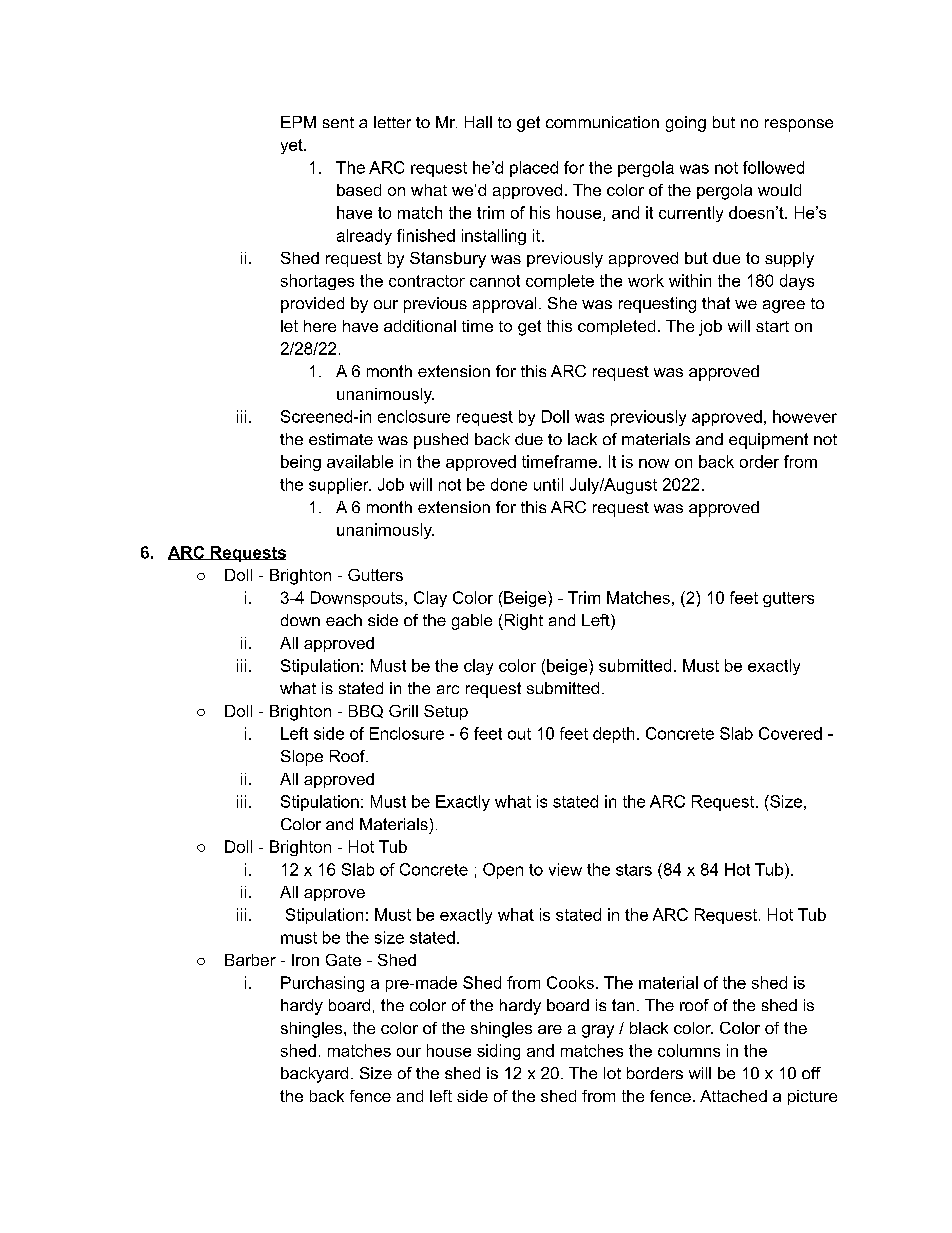 This image has height=1233, width=952. What do you see at coordinates (634, 870) in the image?
I see `stars` at bounding box center [634, 870].
